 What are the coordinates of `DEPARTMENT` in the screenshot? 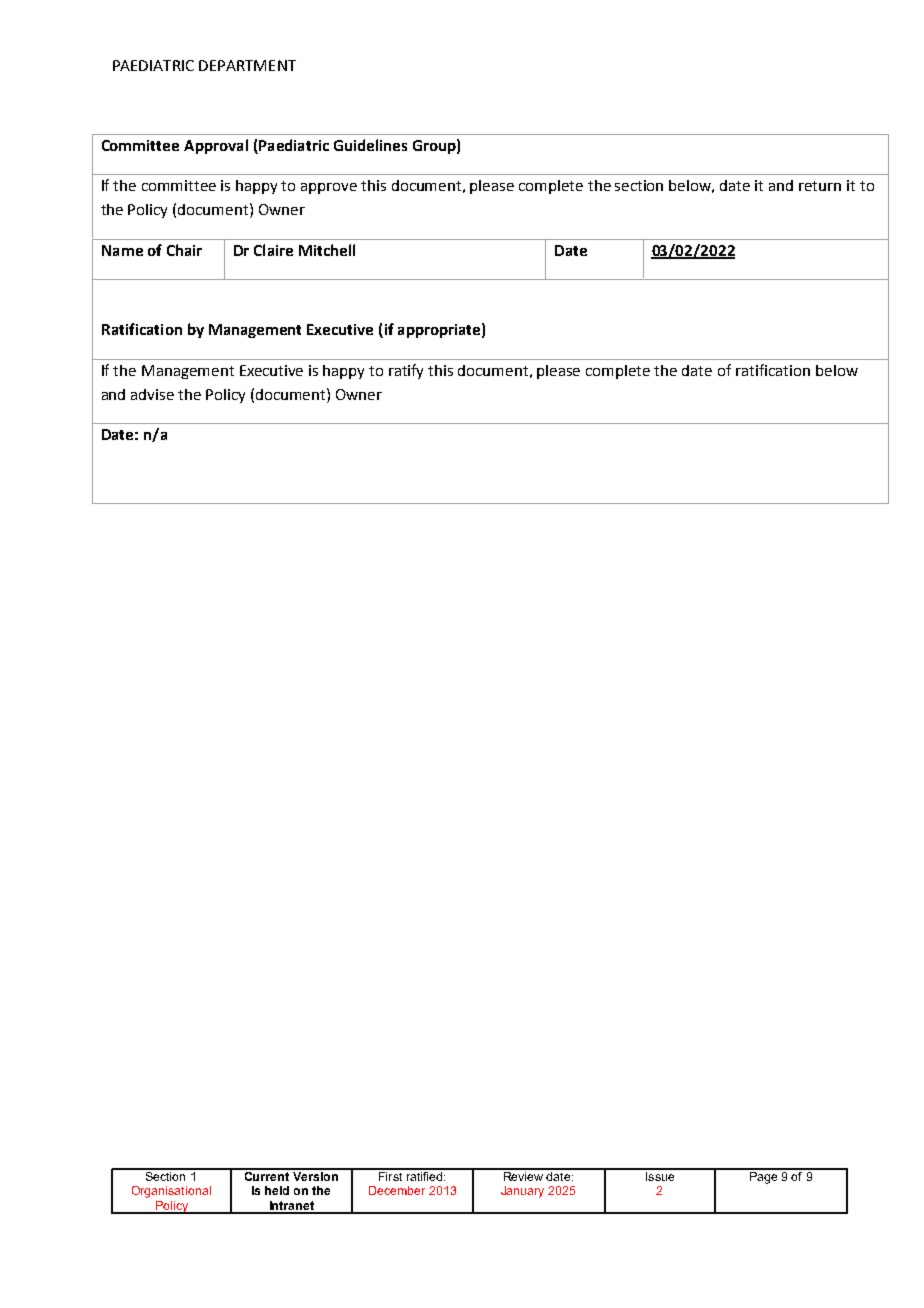 It's located at (247, 65).
